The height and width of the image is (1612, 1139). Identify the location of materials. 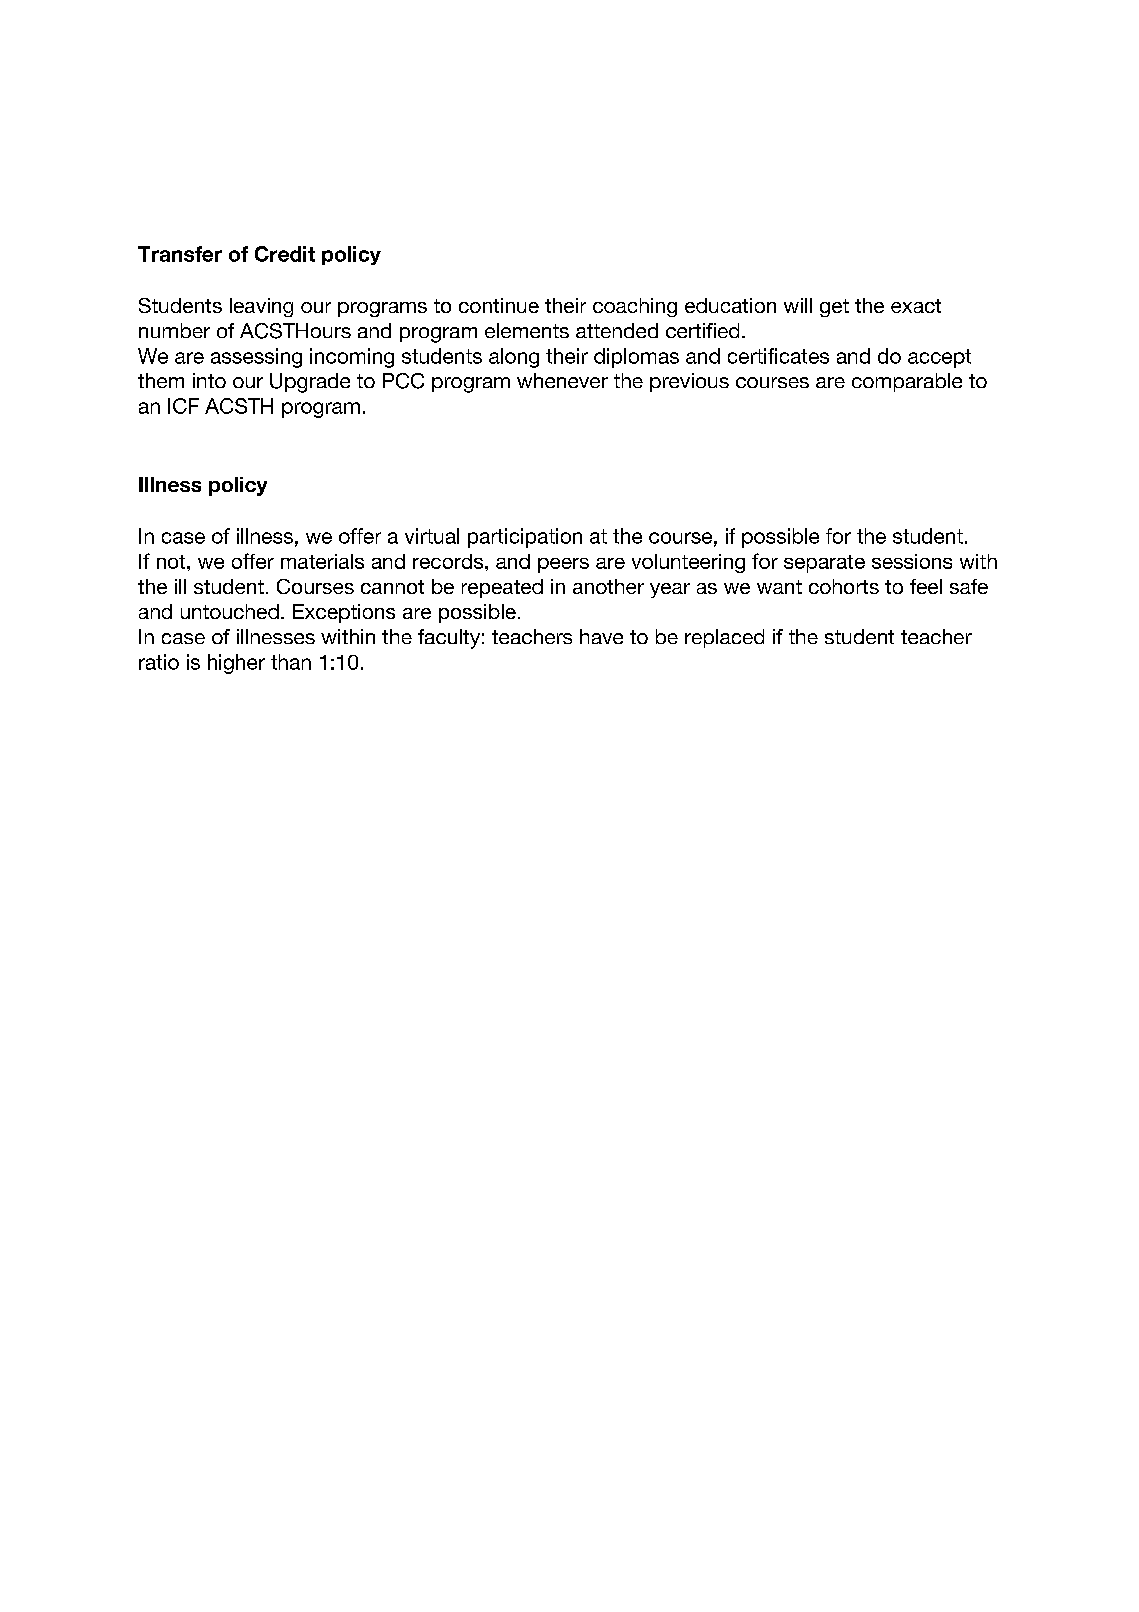
(322, 561).
